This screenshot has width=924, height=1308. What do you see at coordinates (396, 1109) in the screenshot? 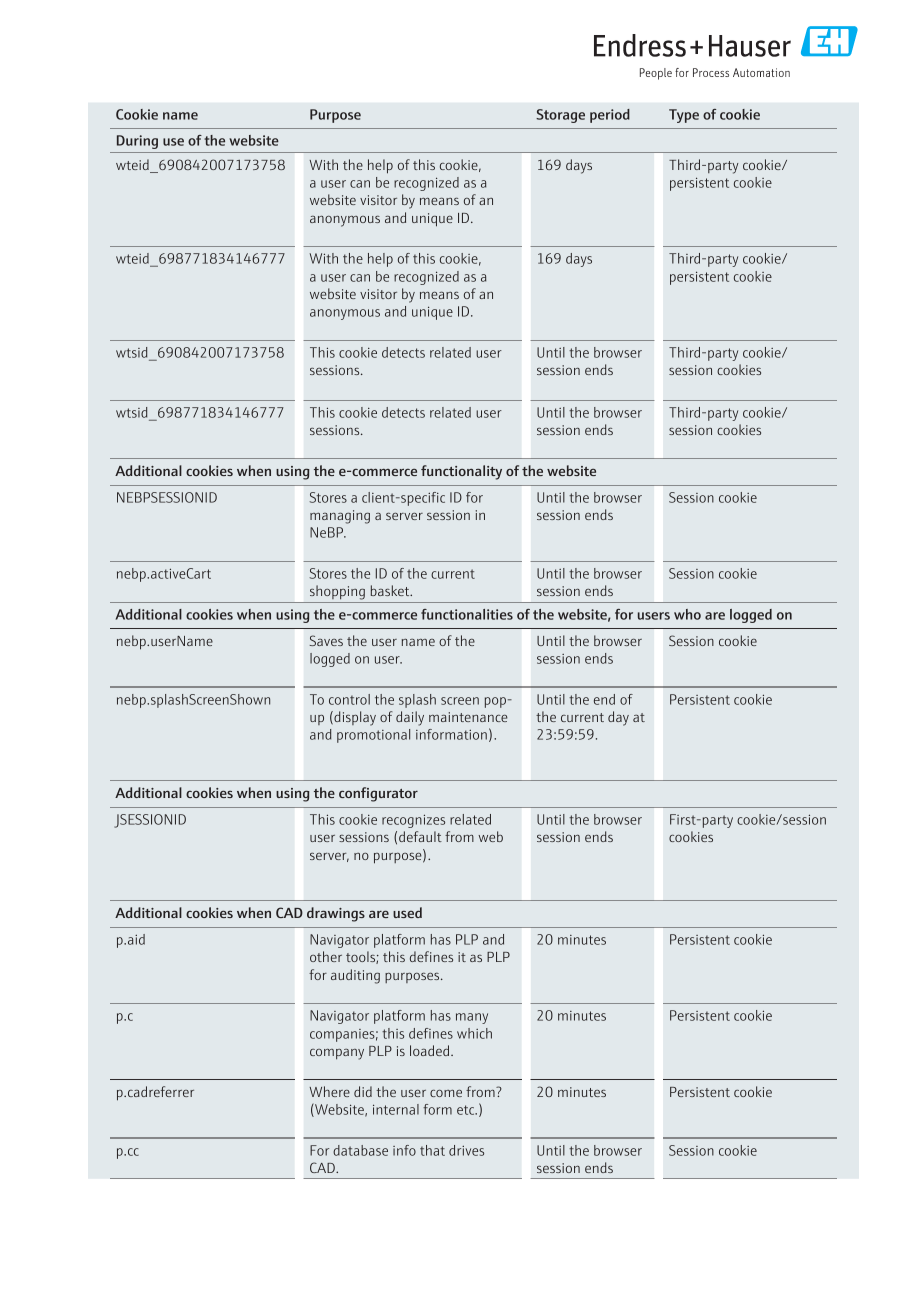
I see `internal` at bounding box center [396, 1109].
